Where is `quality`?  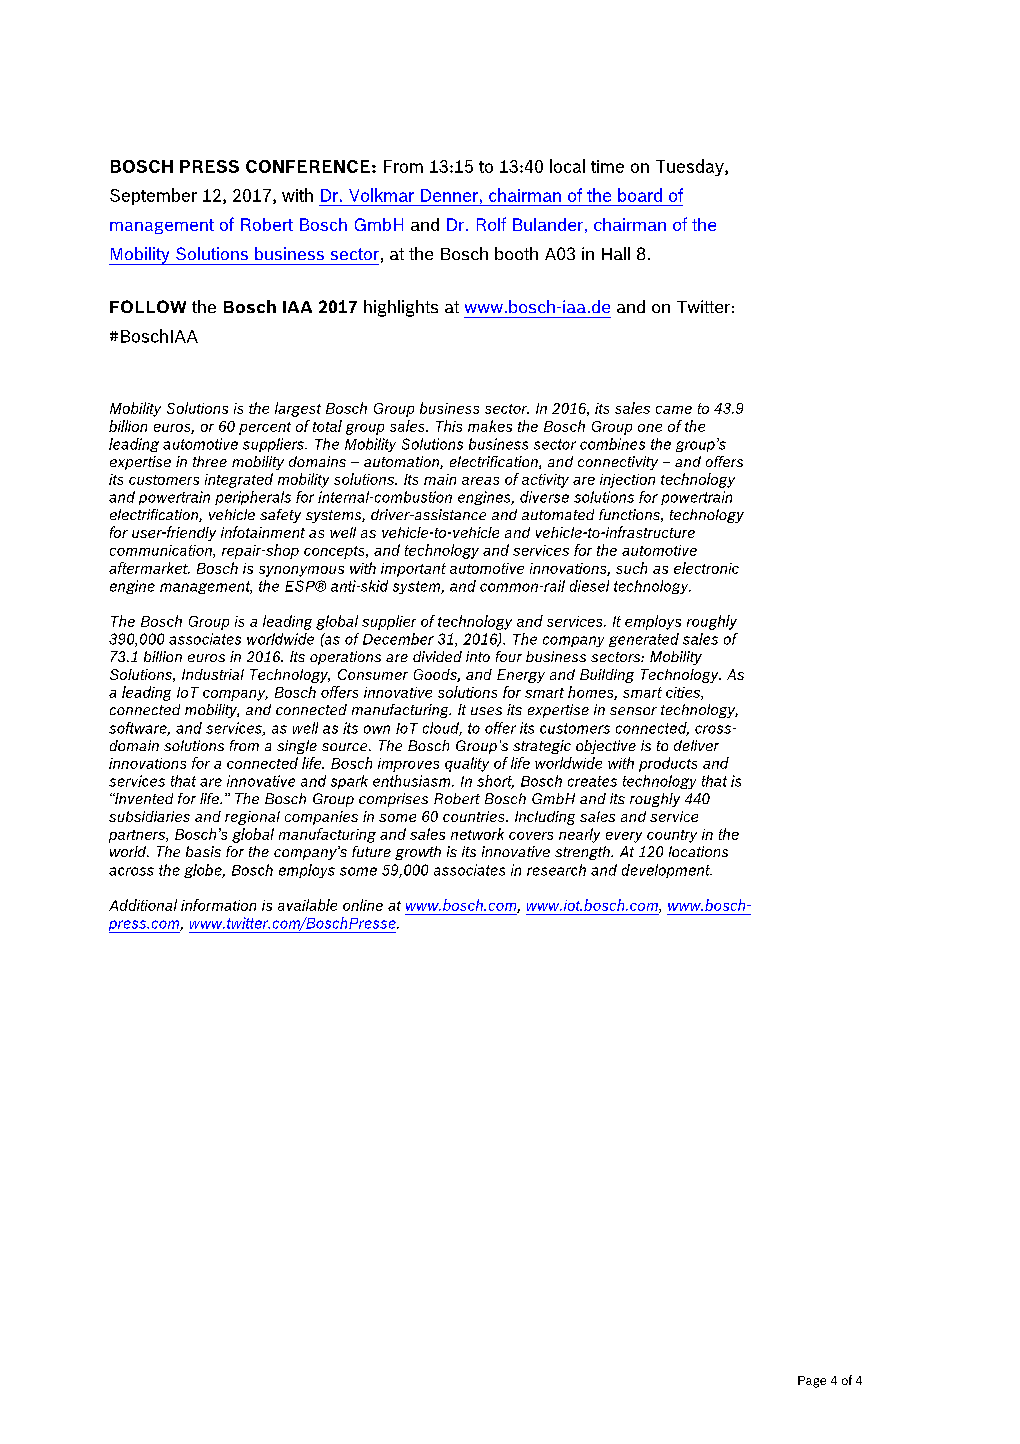 quality is located at coordinates (467, 764).
